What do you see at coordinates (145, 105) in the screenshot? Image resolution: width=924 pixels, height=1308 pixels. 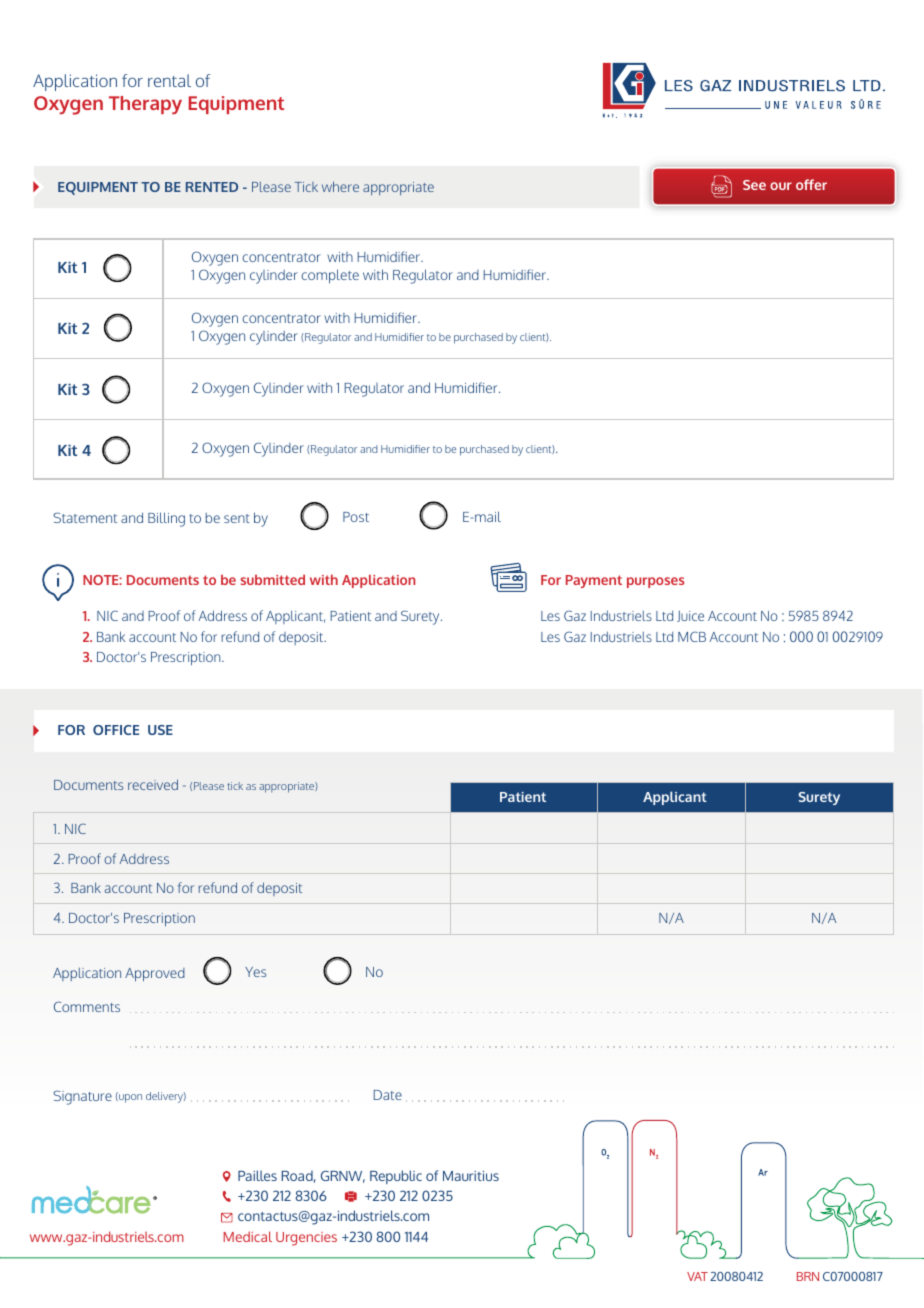 I see `Therapy` at bounding box center [145, 105].
